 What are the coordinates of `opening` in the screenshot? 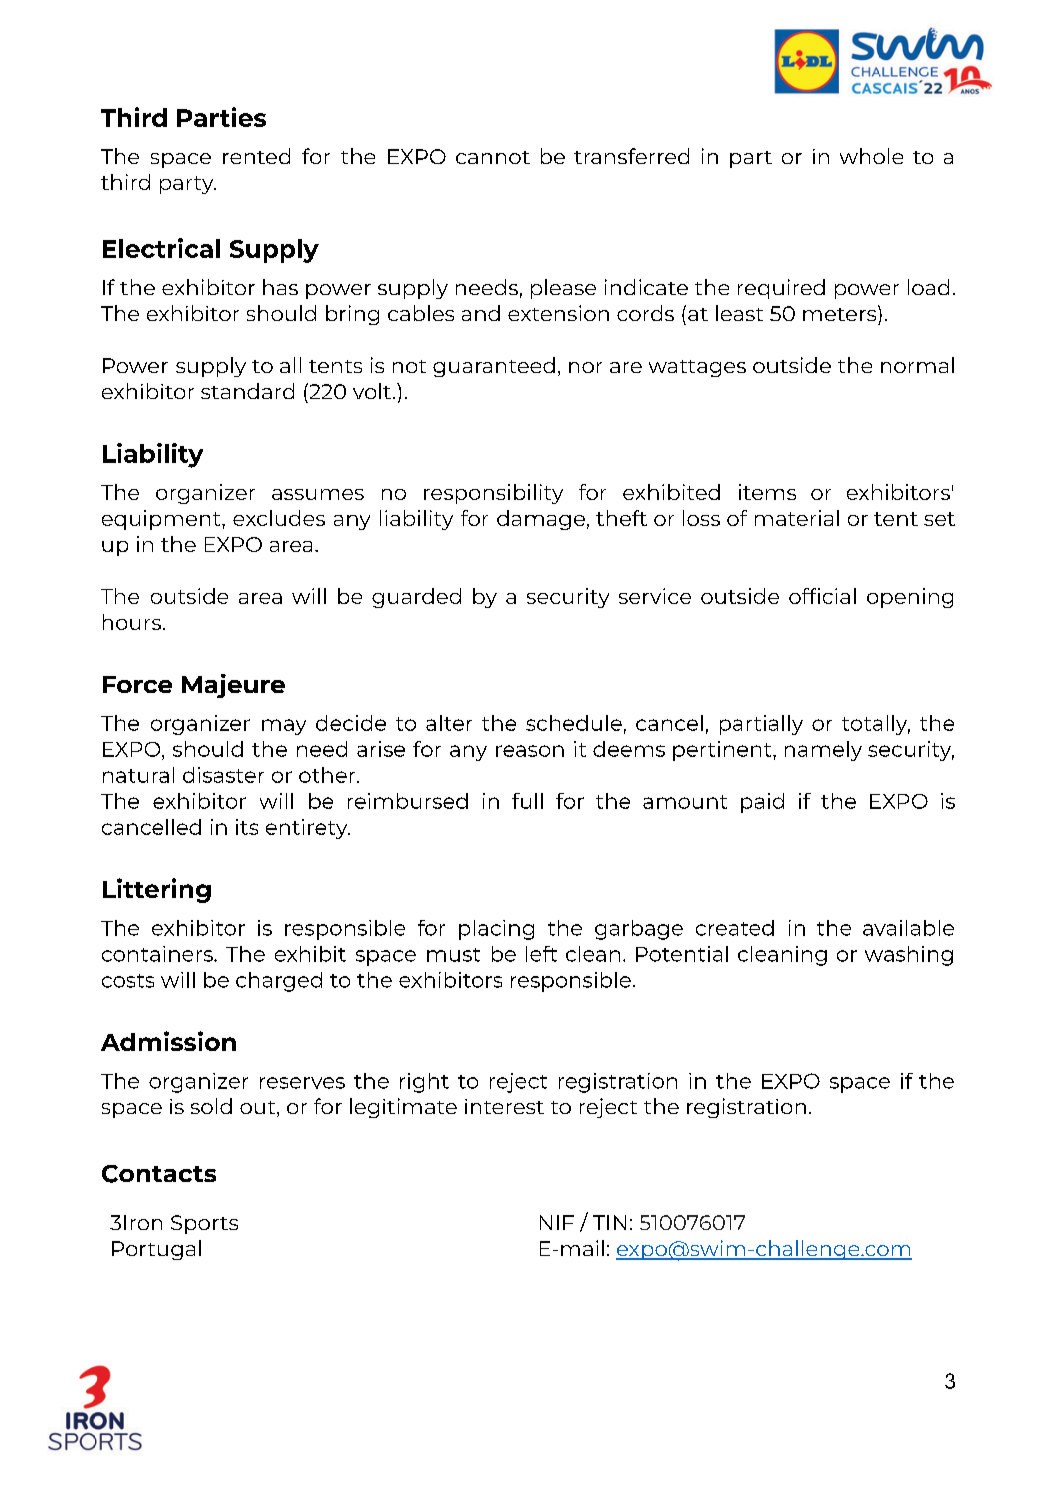 It's located at (910, 598).
